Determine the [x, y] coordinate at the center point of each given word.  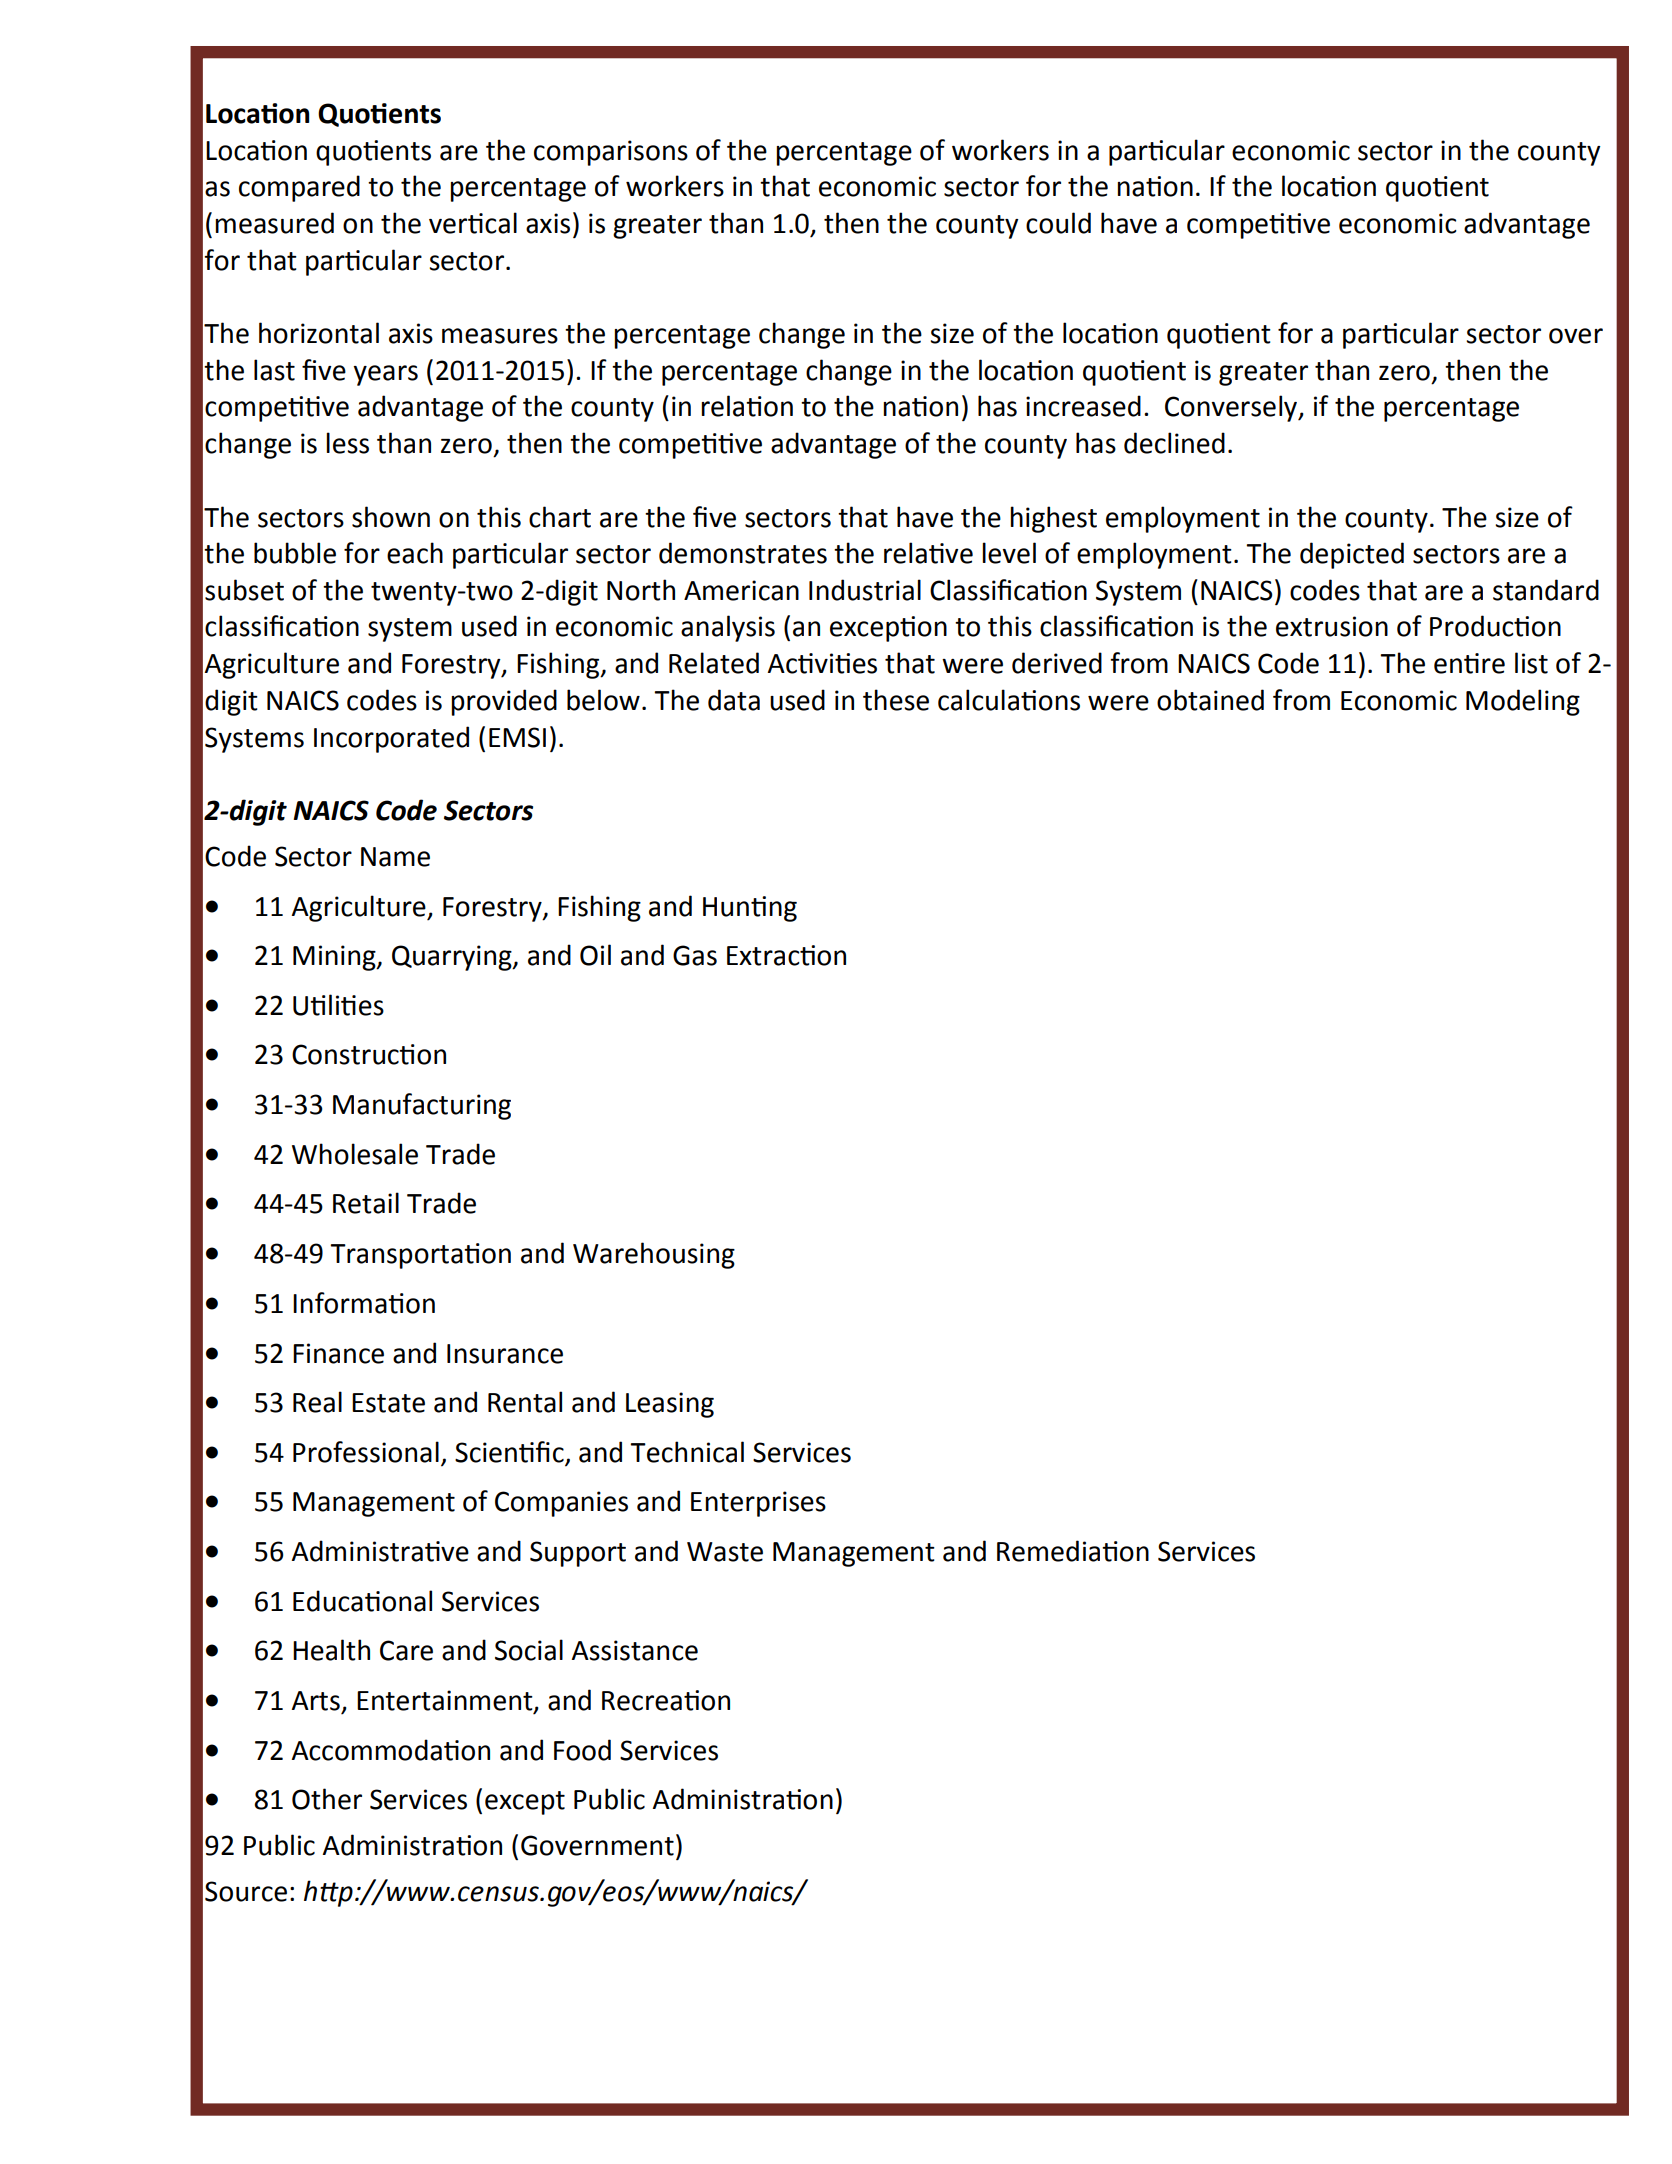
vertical [473, 223]
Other [327, 1799]
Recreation [666, 1700]
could [1058, 223]
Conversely [1232, 408]
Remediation [1073, 1551]
